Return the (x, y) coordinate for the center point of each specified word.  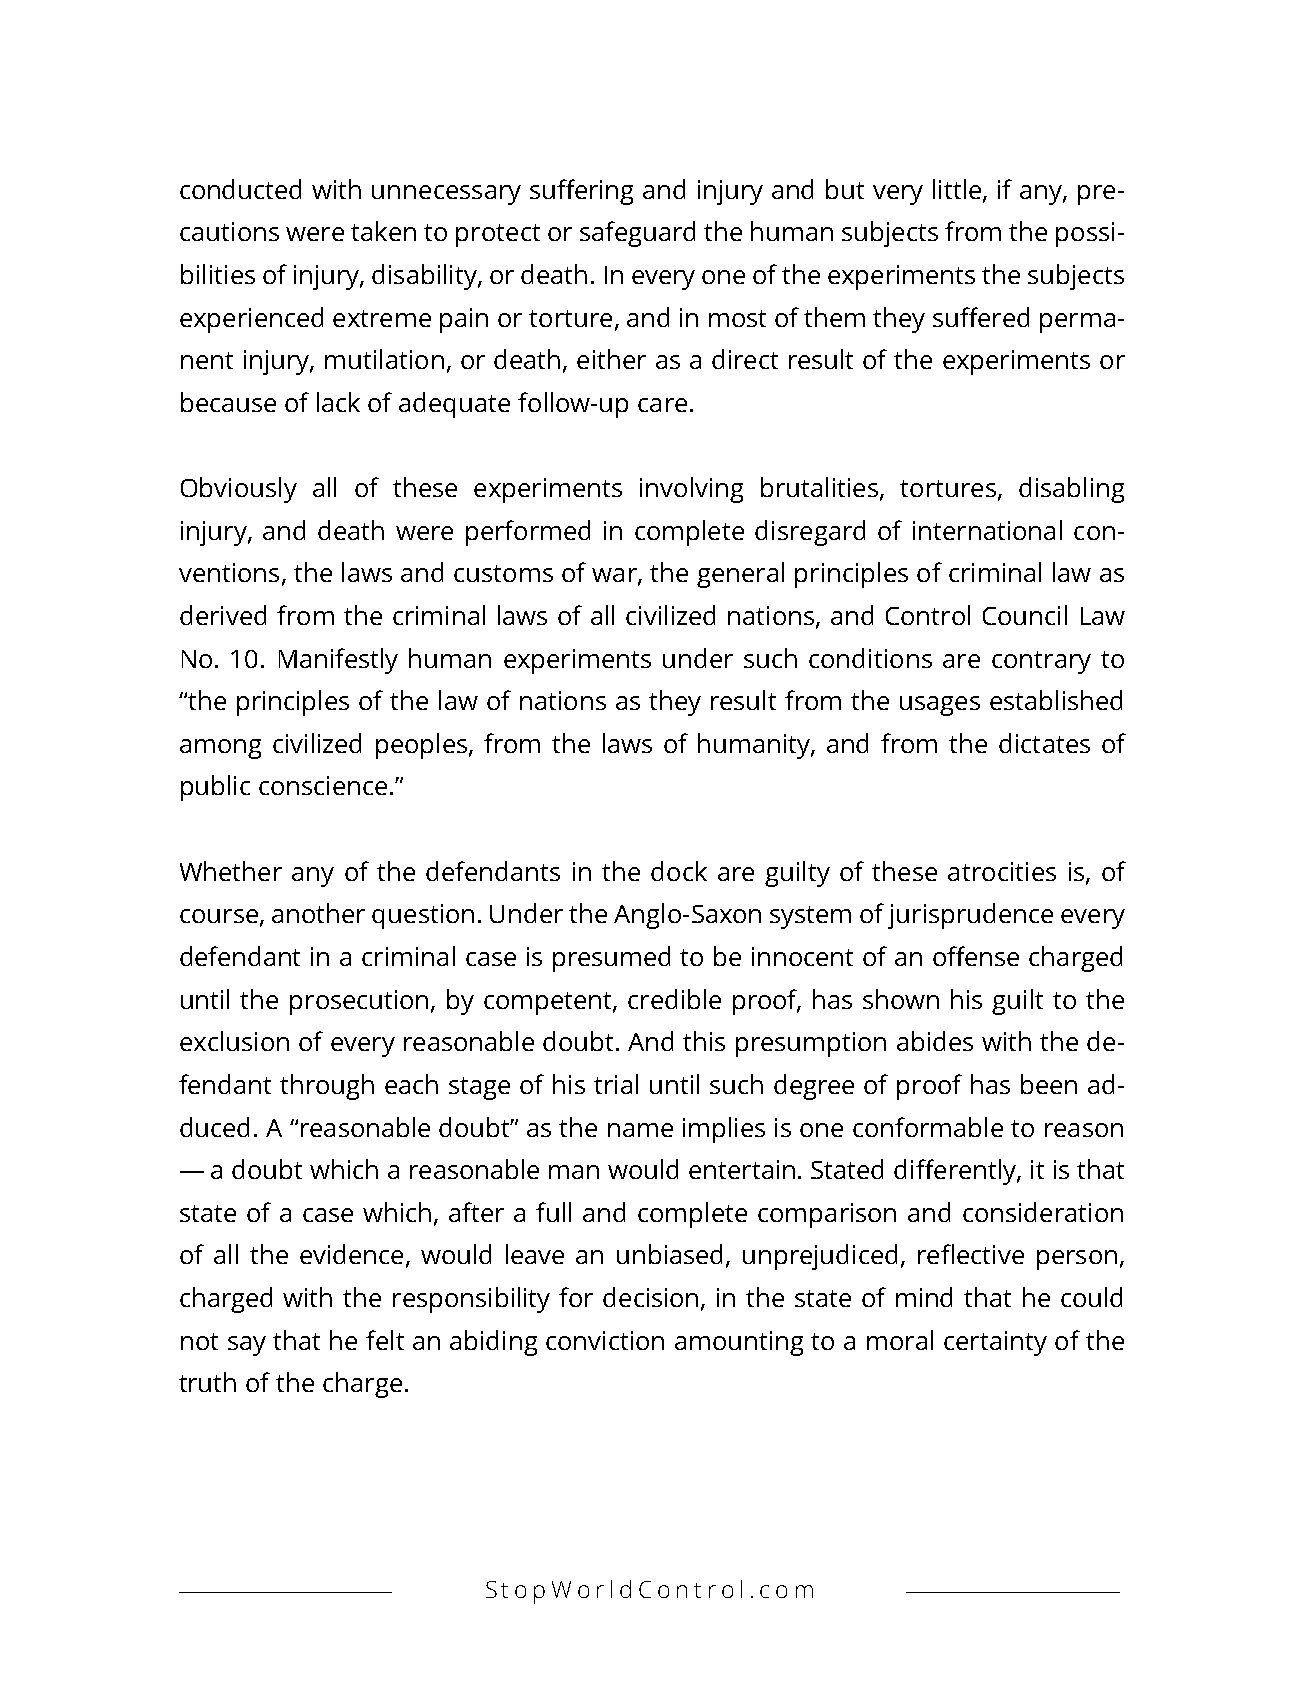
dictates (1044, 743)
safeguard (637, 234)
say (247, 1346)
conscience (323, 785)
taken (383, 231)
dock (679, 871)
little (958, 190)
